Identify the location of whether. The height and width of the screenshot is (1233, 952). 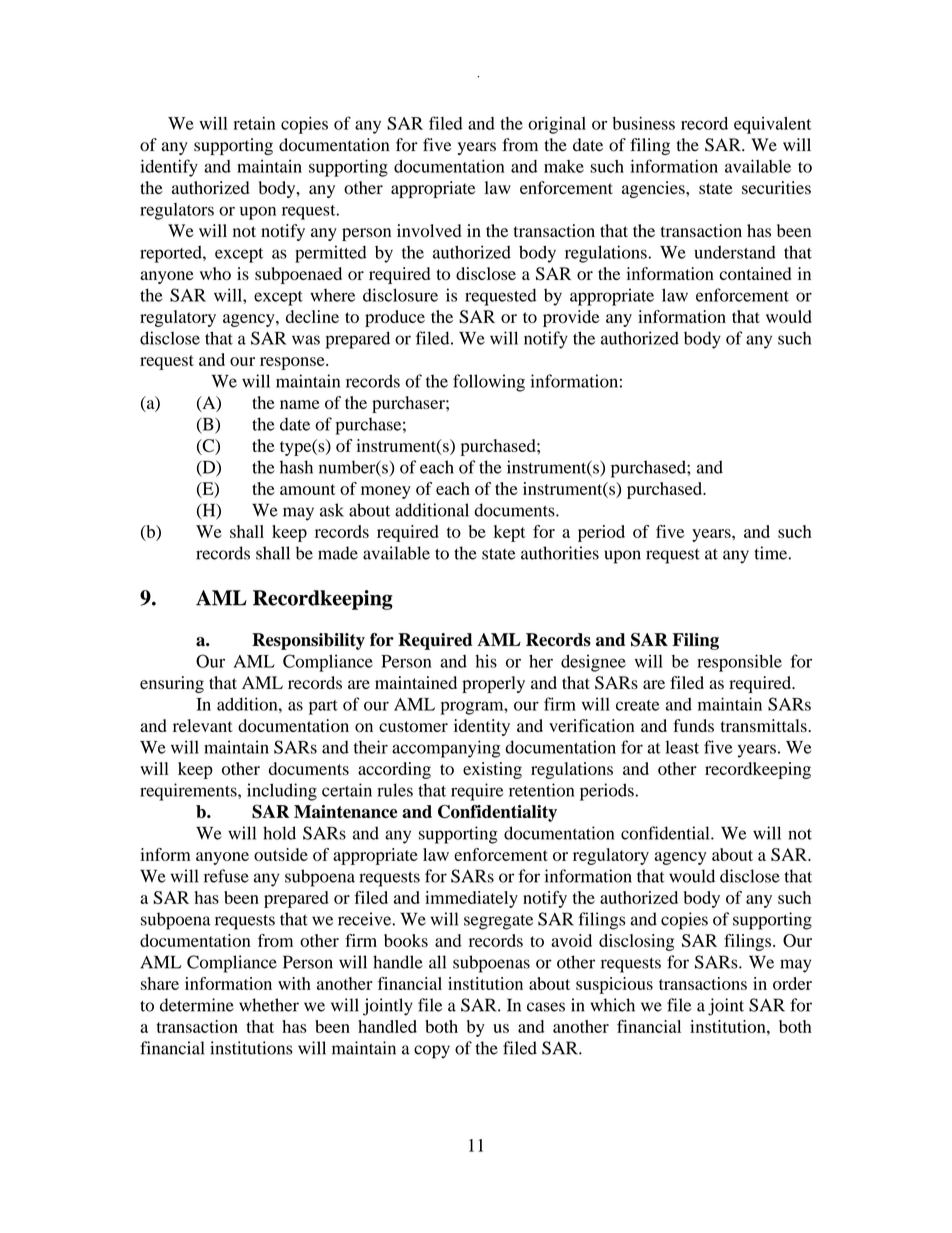
(269, 1005).
